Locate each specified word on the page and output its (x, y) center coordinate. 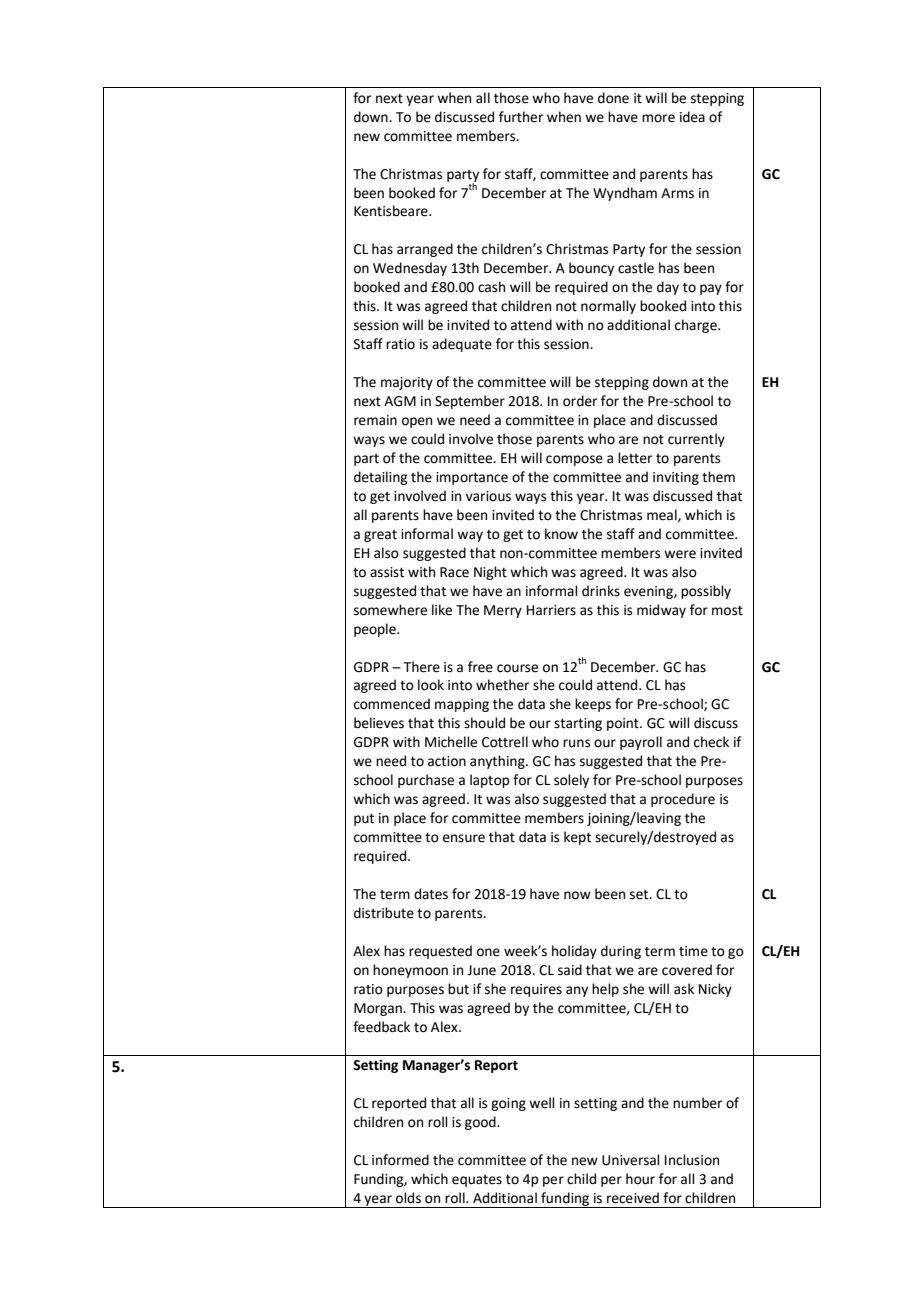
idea (692, 117)
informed (400, 1160)
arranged (425, 250)
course (517, 668)
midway (661, 611)
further (521, 117)
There (421, 667)
